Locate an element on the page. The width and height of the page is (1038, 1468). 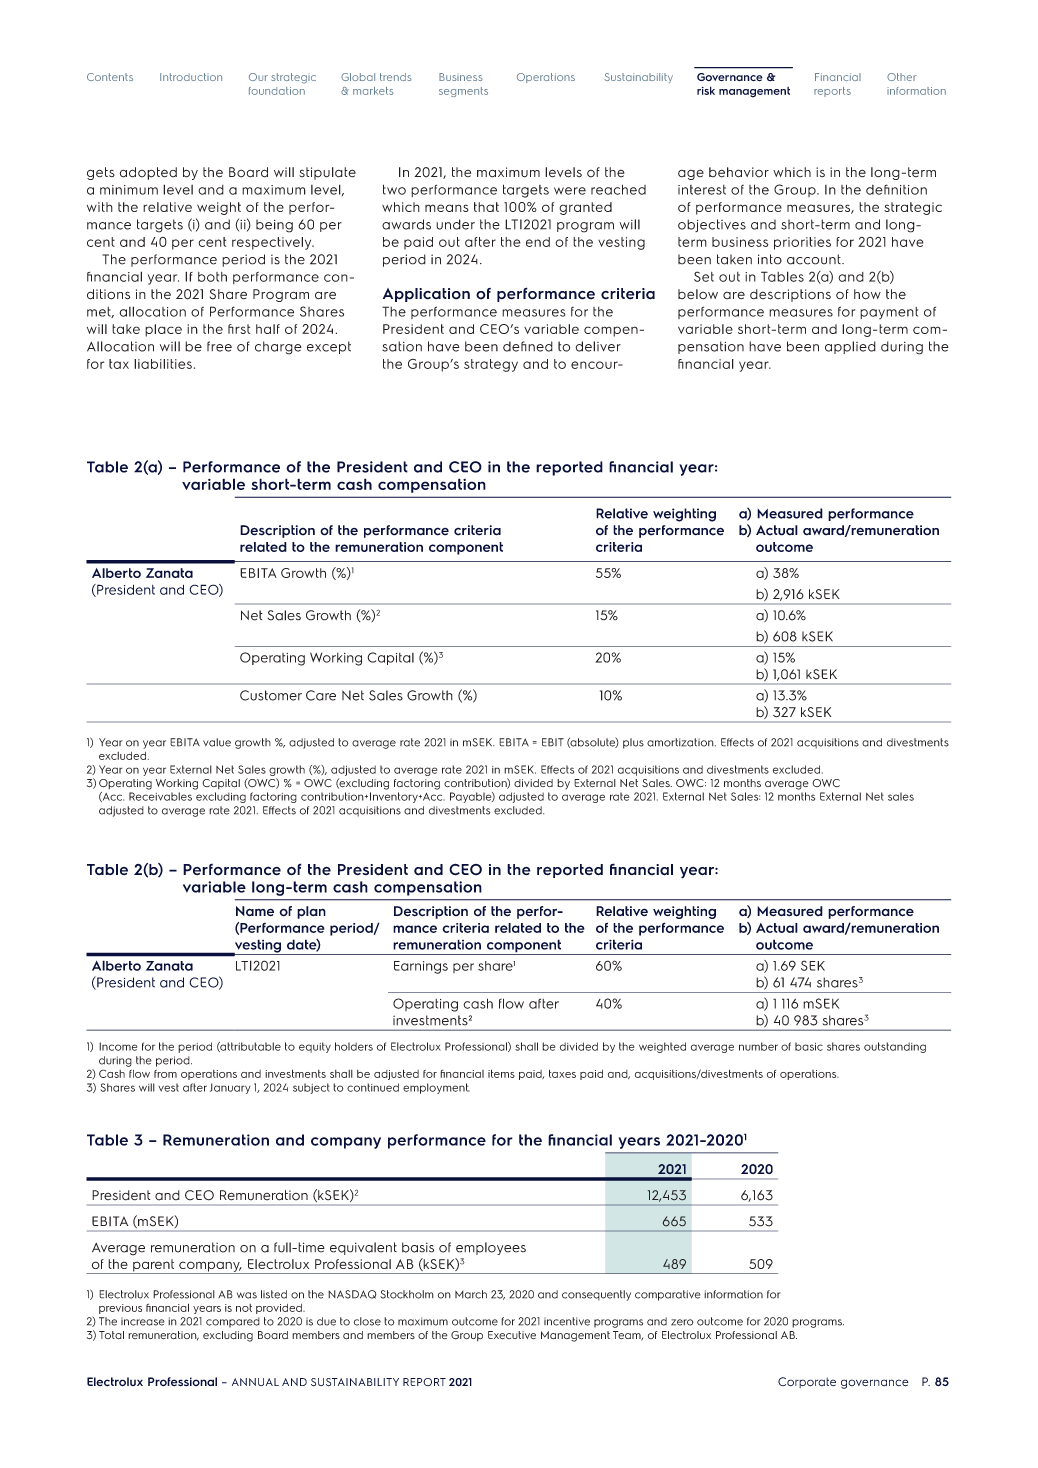
Earnings is located at coordinates (421, 967).
